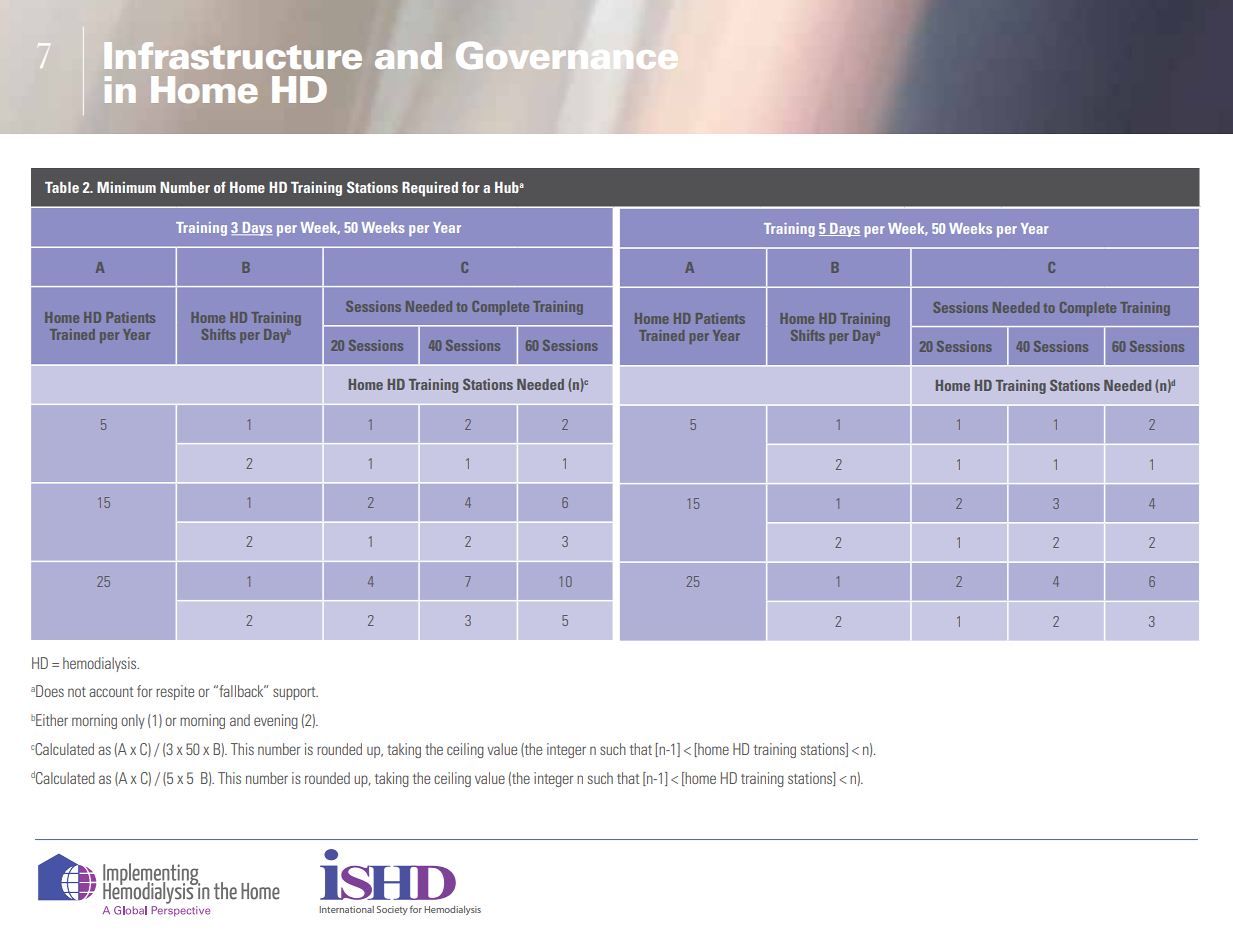  What do you see at coordinates (62, 187) in the image?
I see `Table` at bounding box center [62, 187].
